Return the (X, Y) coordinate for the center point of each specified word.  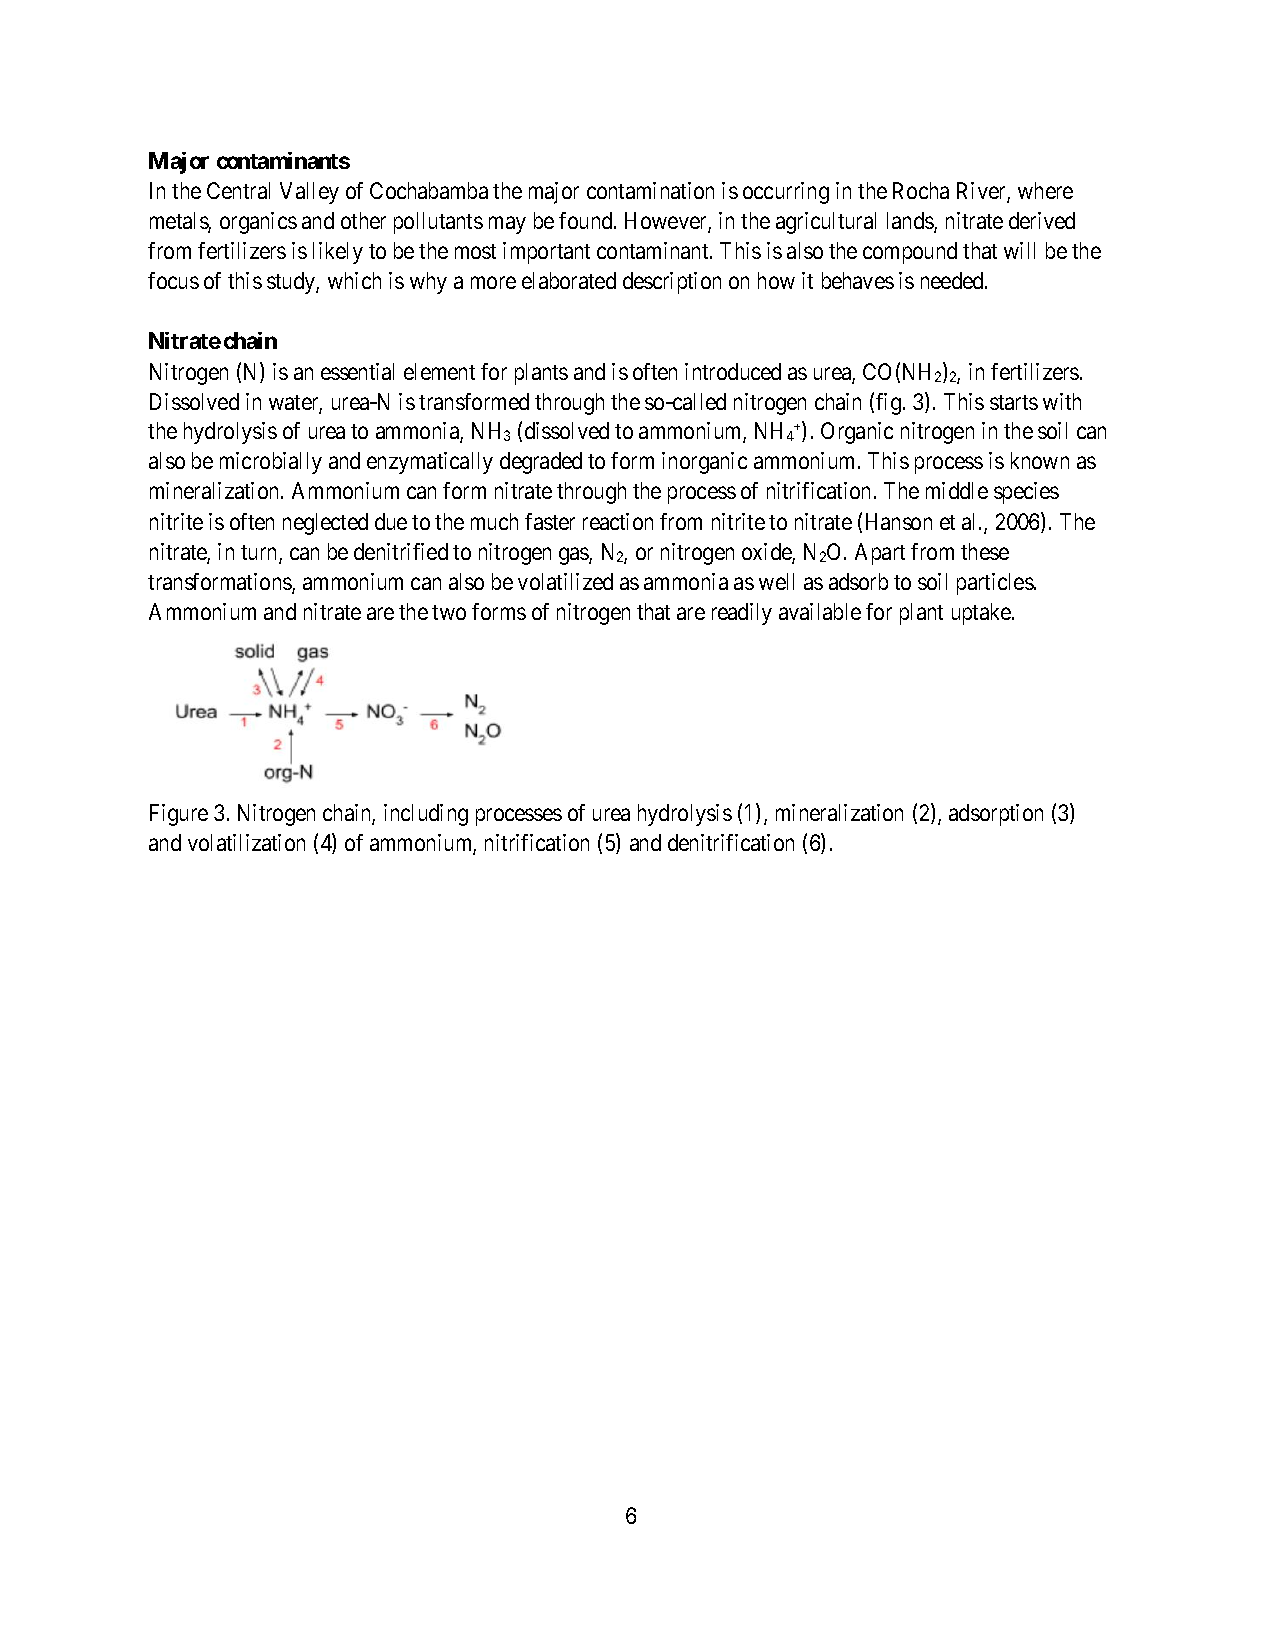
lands (911, 222)
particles (995, 584)
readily (742, 614)
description (672, 283)
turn (260, 554)
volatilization (246, 842)
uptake (982, 614)
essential (357, 371)
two (449, 612)
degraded (541, 463)
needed (953, 280)
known (1040, 460)
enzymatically (430, 463)
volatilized (565, 581)
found (587, 220)
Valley (309, 193)
